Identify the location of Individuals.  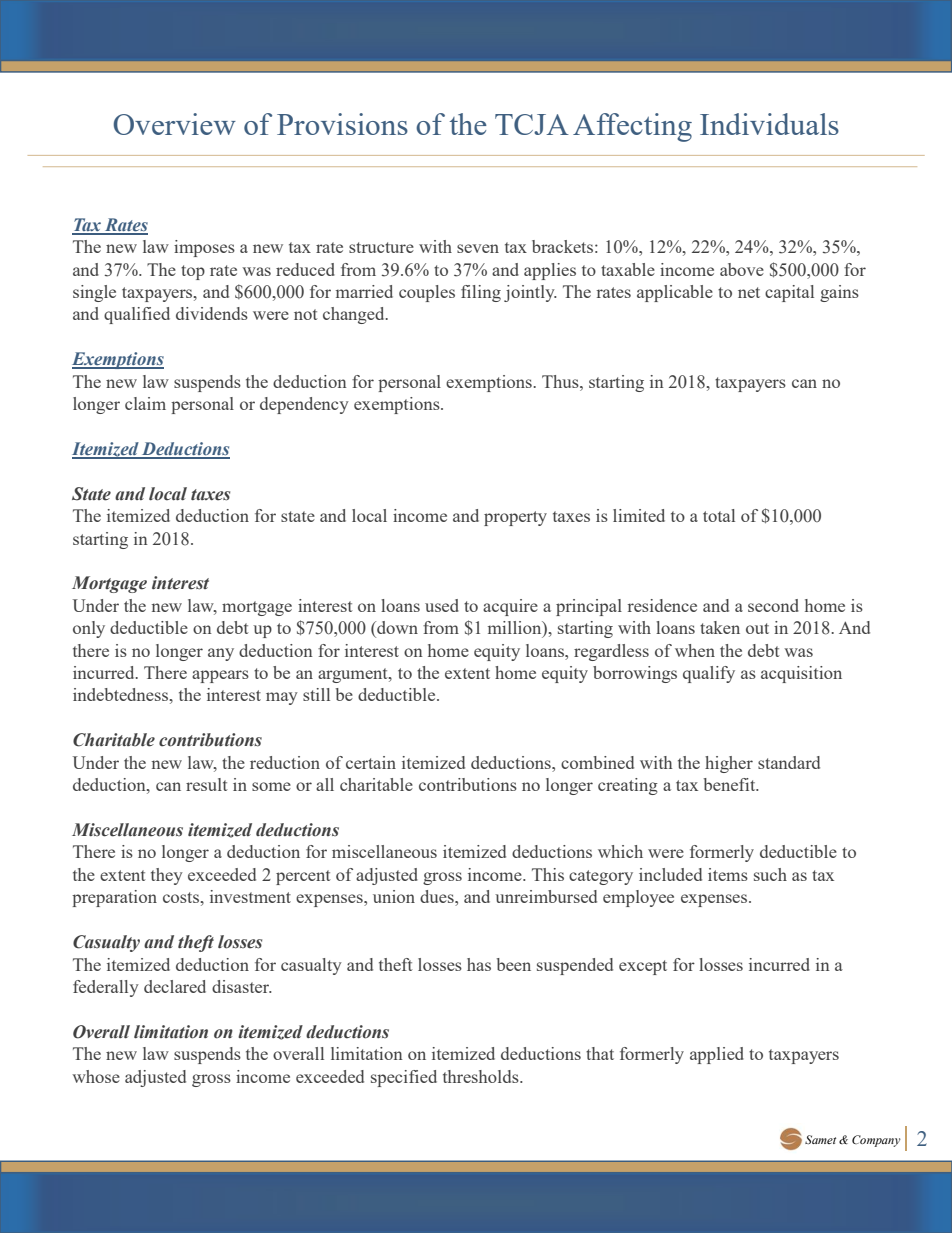
(769, 124).
